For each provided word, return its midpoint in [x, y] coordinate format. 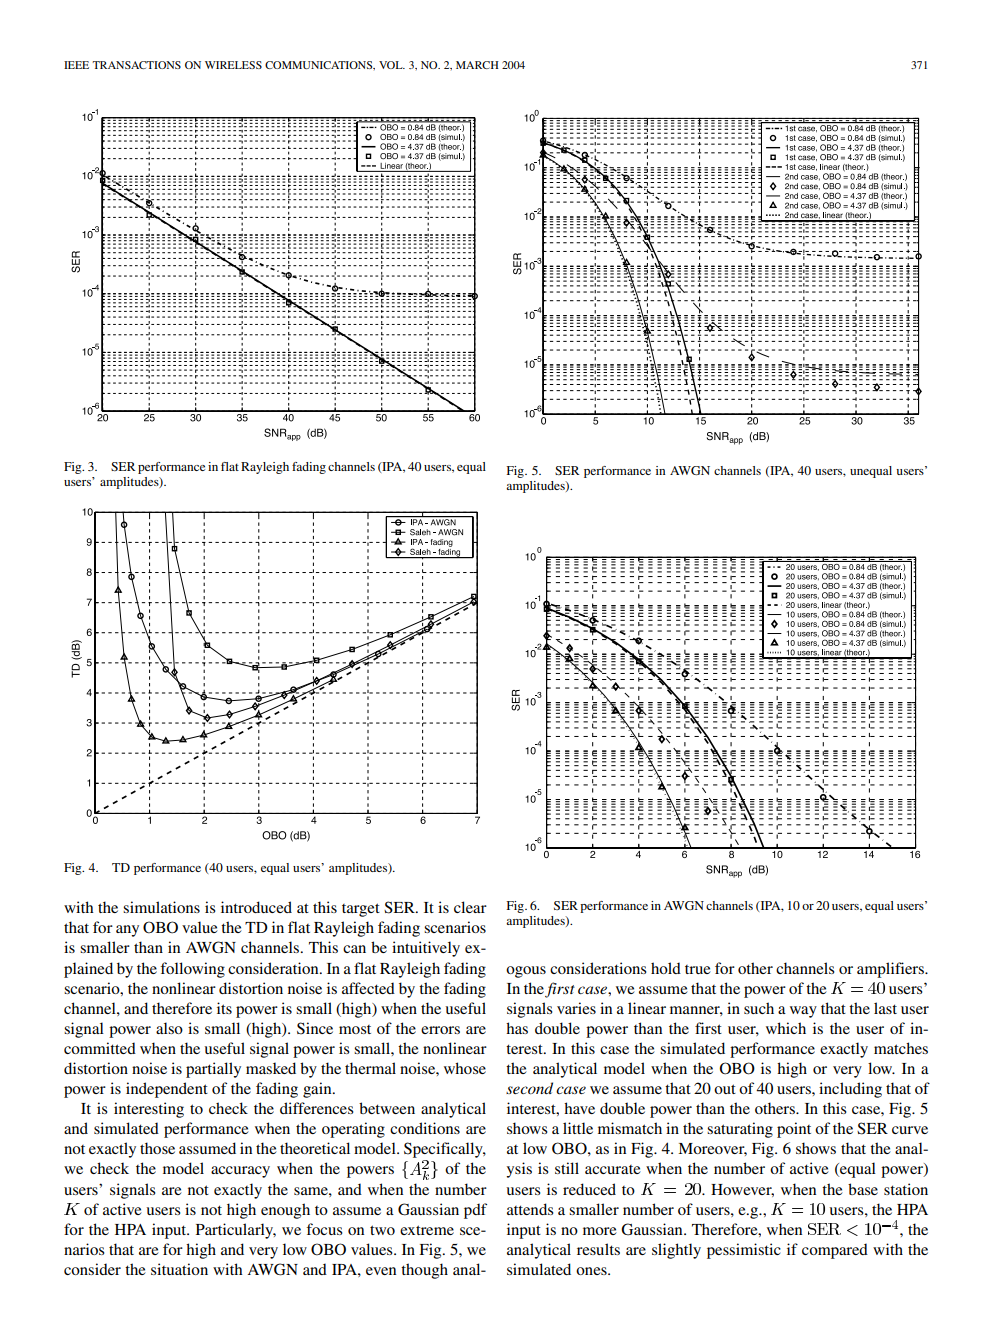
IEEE [76, 65]
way [803, 1012]
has [517, 1028]
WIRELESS [233, 65]
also [169, 1028]
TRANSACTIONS [136, 65]
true [698, 969]
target [361, 910]
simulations [161, 907]
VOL [392, 65]
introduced [256, 907]
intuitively [426, 949]
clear [470, 907]
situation [179, 1269]
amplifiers [891, 970]
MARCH [477, 65]
